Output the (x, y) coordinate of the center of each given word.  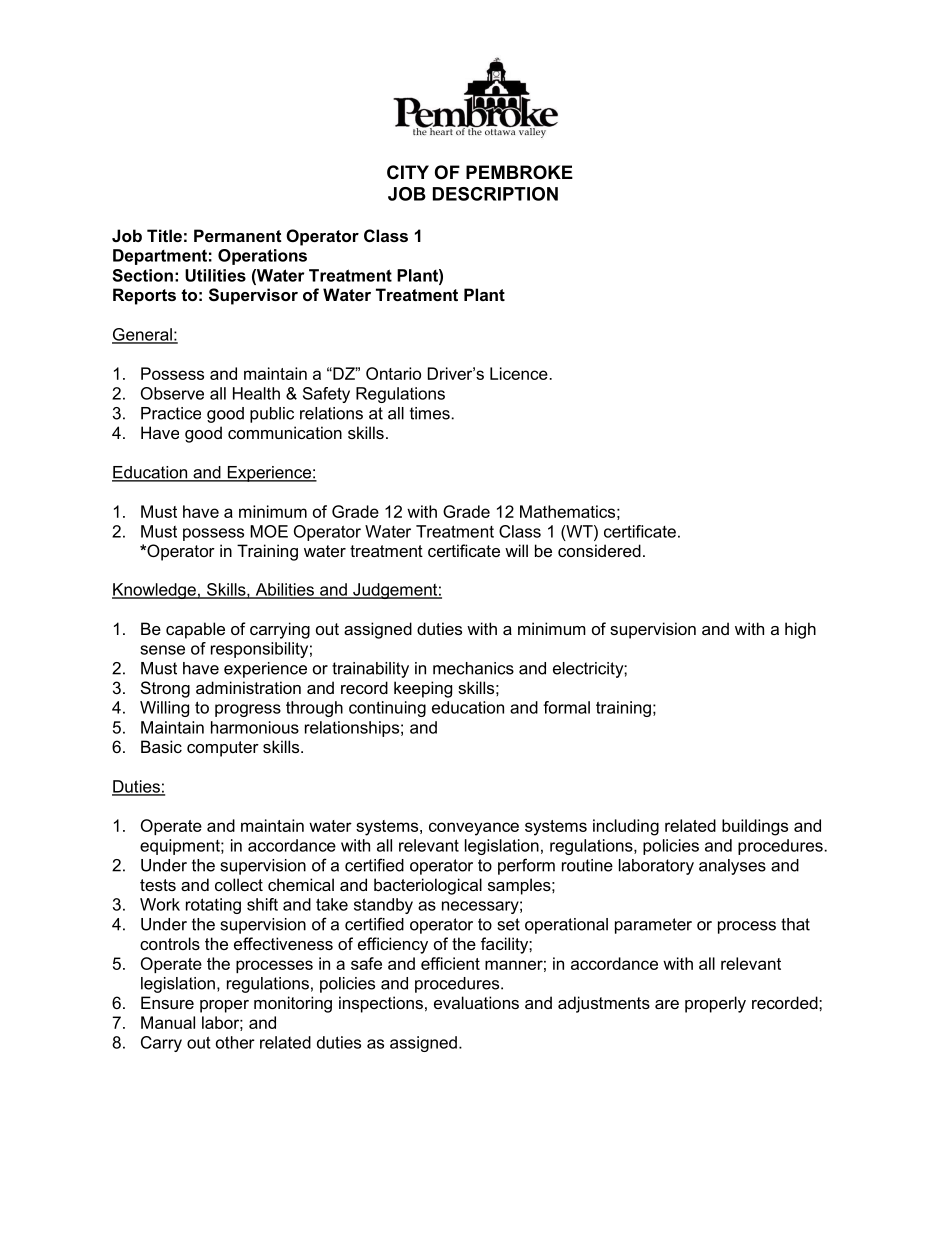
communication (285, 432)
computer (223, 749)
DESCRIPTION (495, 194)
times (430, 413)
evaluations (476, 1002)
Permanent (238, 235)
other (235, 1042)
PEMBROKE (519, 172)
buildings (755, 827)
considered (599, 550)
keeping (423, 689)
